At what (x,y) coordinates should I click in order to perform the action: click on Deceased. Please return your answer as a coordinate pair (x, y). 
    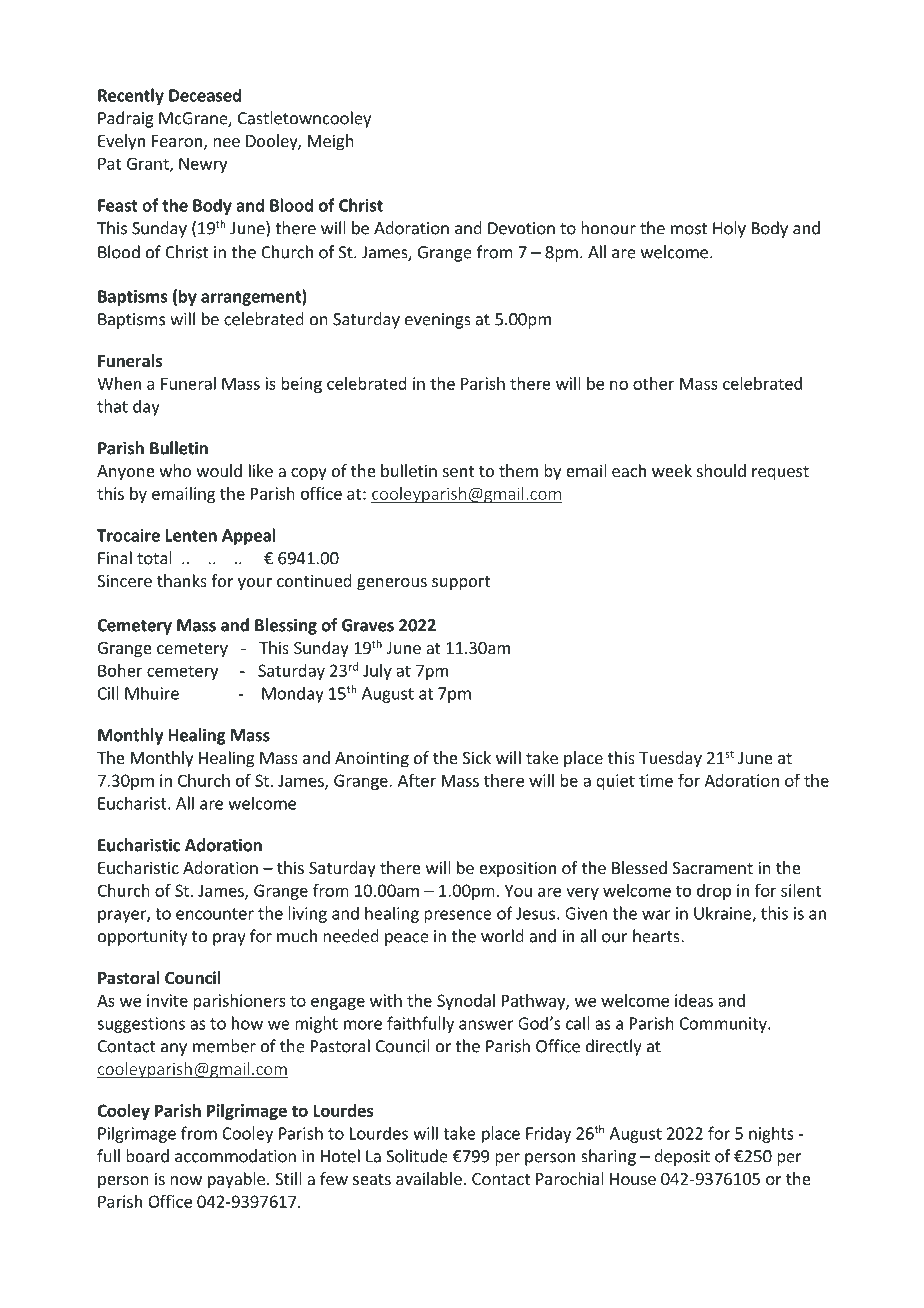
    Looking at the image, I should click on (205, 95).
